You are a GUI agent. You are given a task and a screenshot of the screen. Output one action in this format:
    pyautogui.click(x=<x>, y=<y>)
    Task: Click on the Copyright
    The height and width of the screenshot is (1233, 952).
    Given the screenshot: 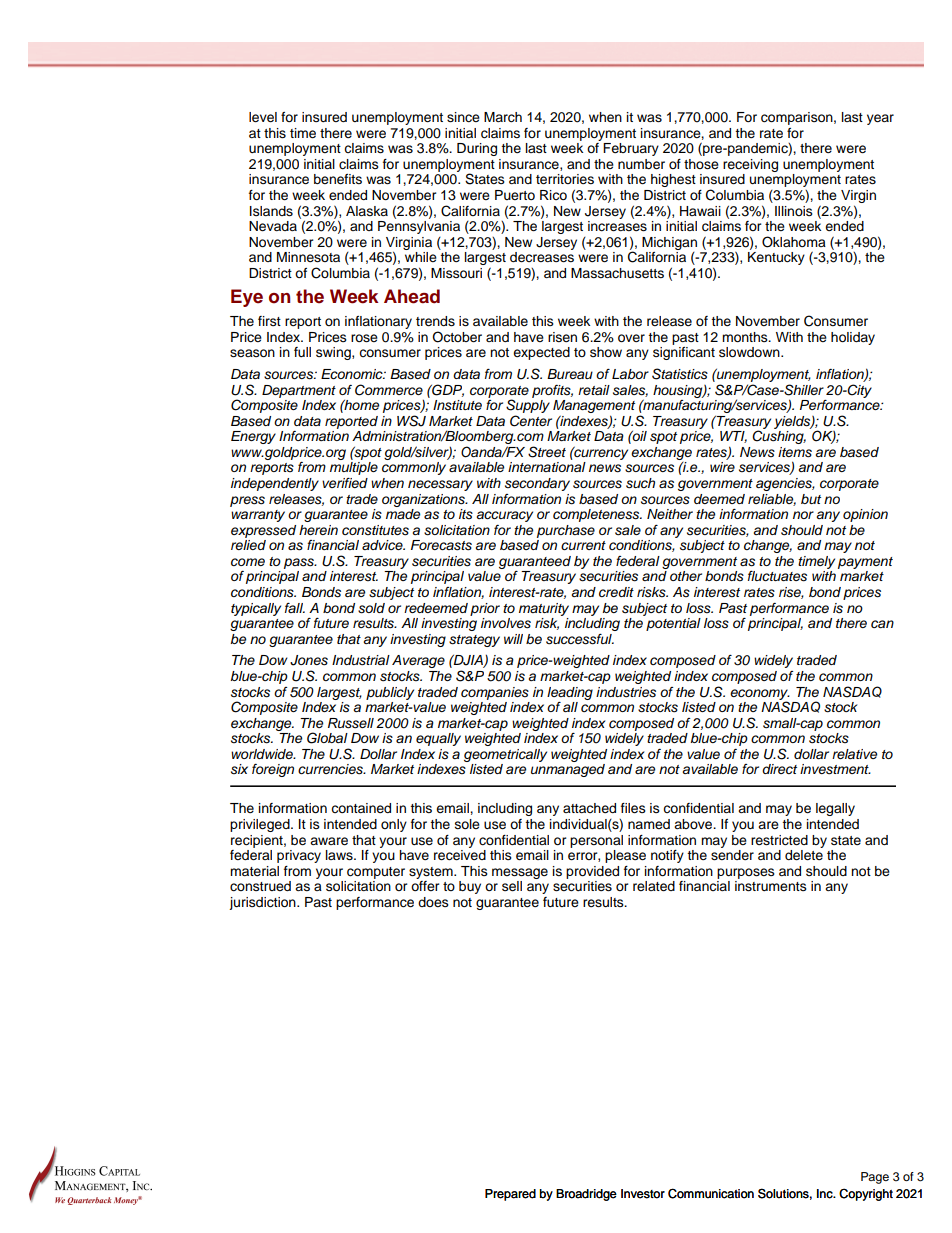 What is the action you would take?
    pyautogui.click(x=866, y=1194)
